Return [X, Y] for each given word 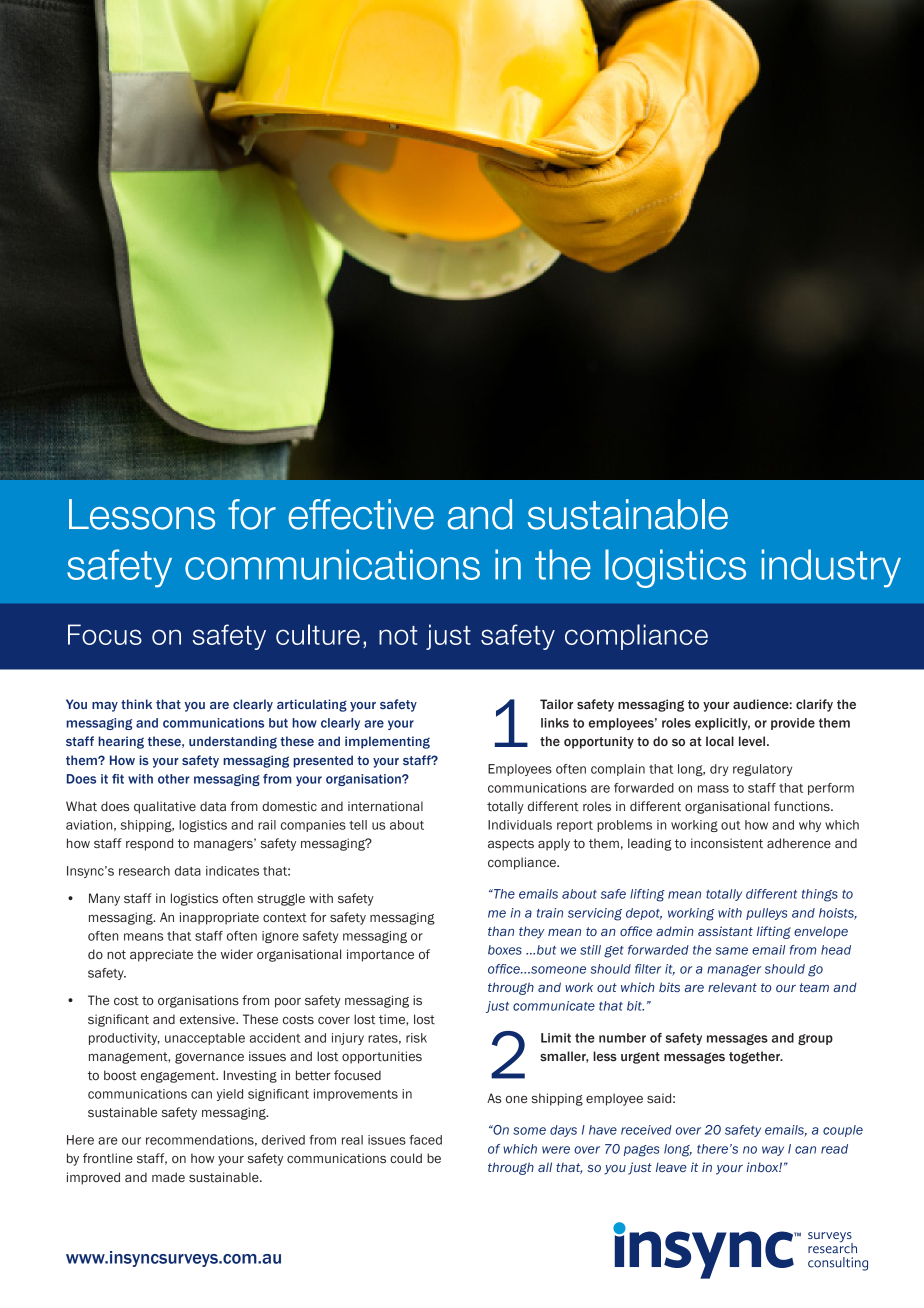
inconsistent [727, 843]
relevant [732, 987]
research [144, 871]
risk [416, 1038]
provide [793, 724]
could [406, 1158]
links [555, 723]
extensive [208, 1019]
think [136, 704]
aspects [511, 845]
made [168, 1177]
